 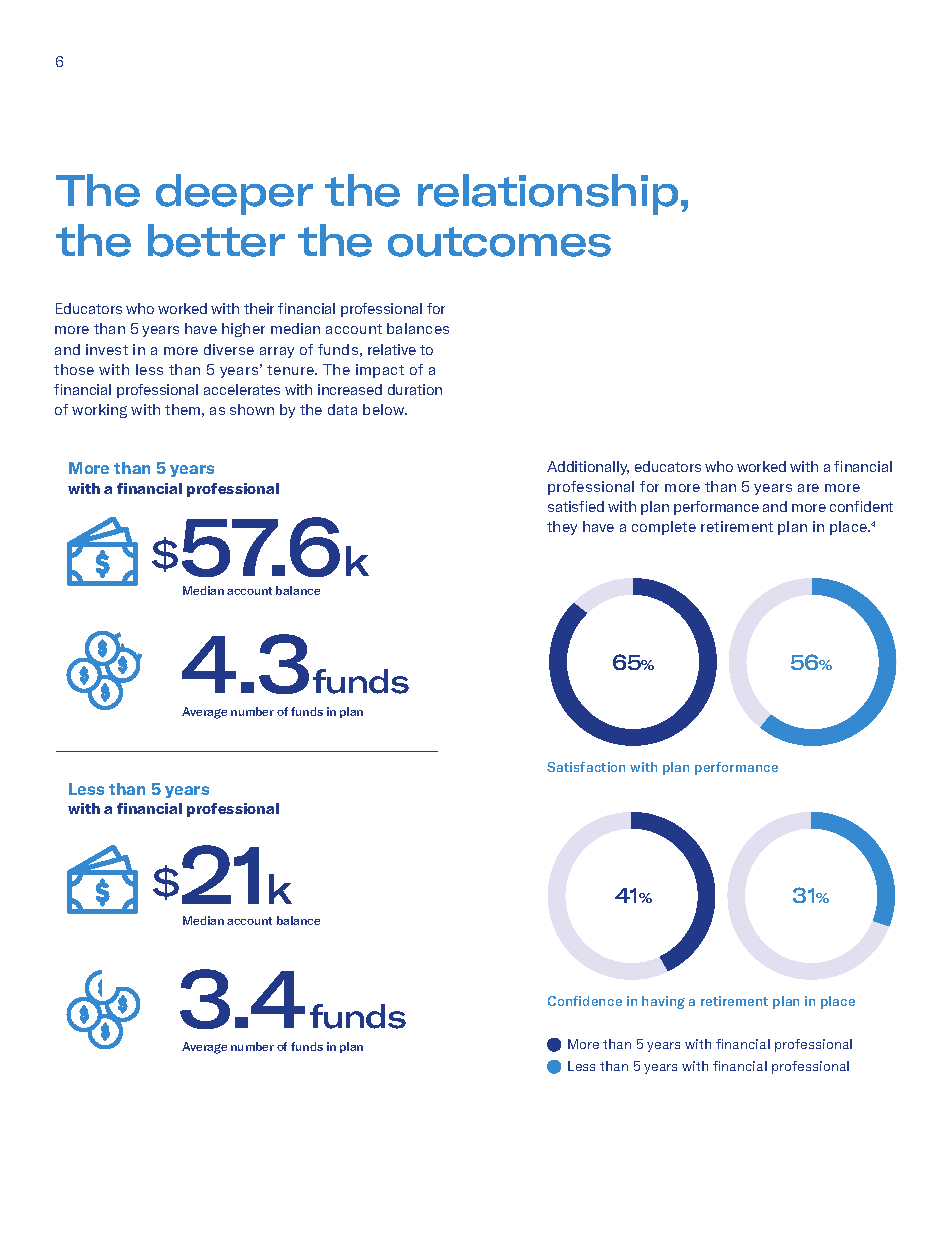 I want to click on outcomes, so click(x=499, y=242).
